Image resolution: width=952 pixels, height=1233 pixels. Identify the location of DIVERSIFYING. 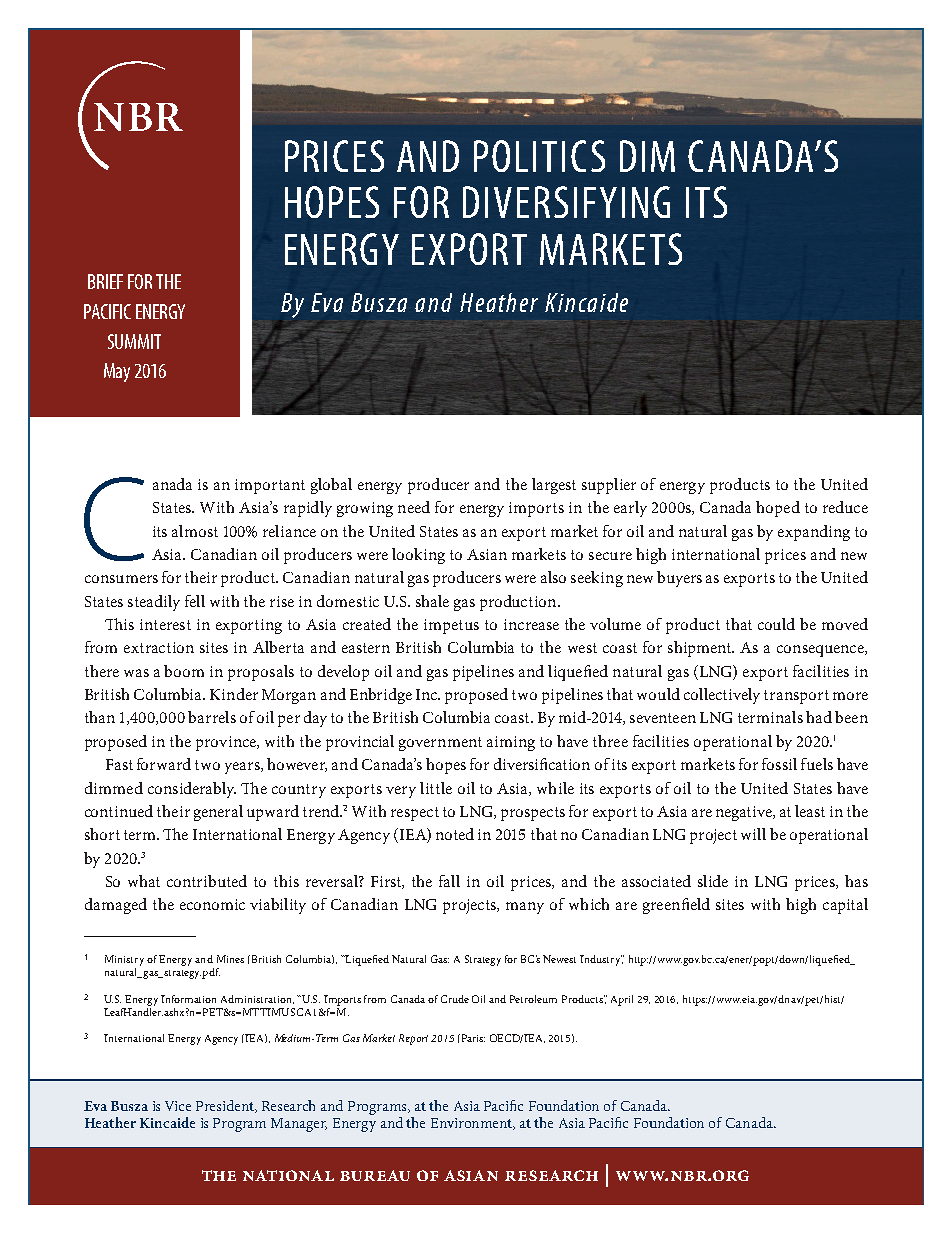
(566, 202).
